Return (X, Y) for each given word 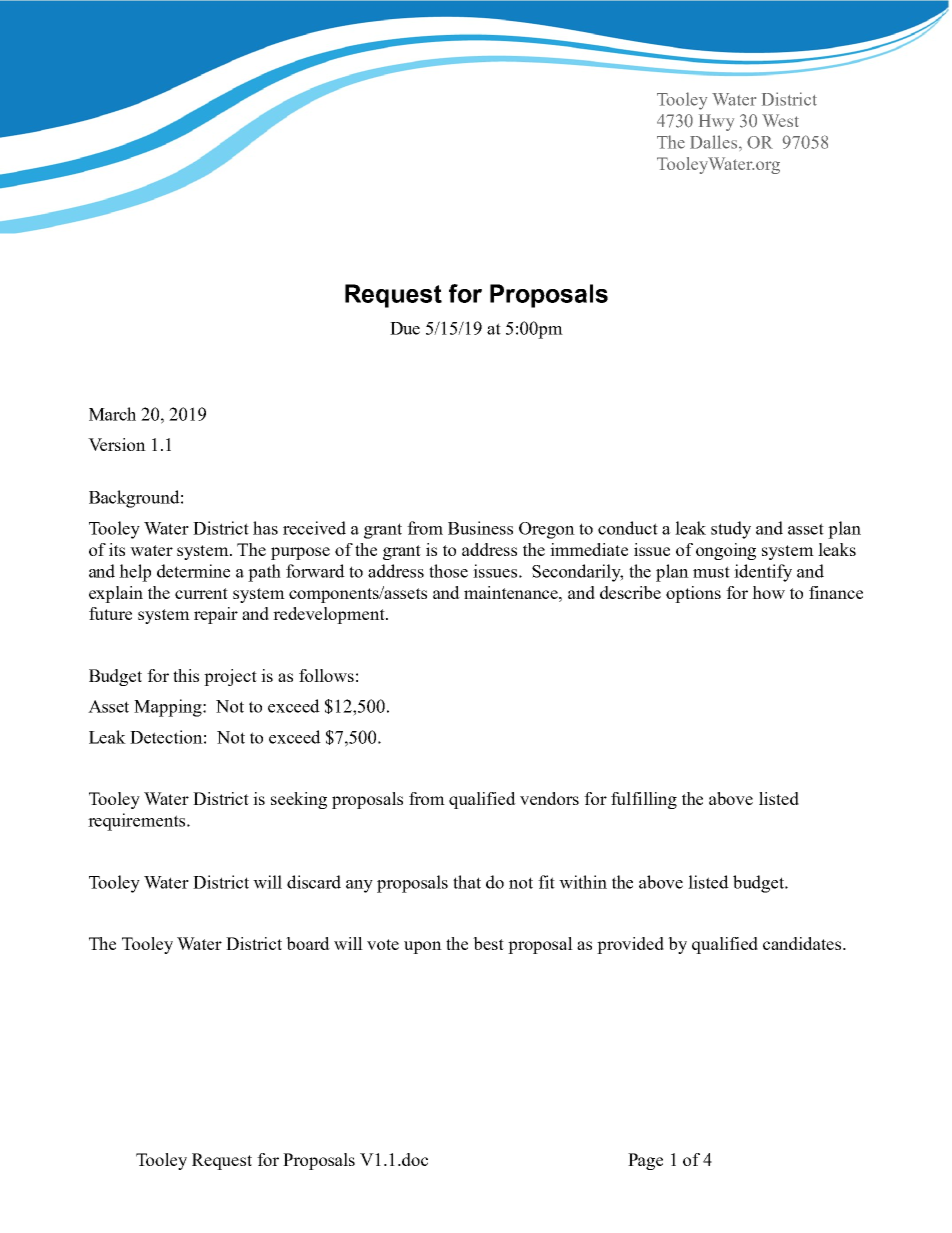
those (448, 571)
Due (405, 328)
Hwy (716, 122)
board (308, 943)
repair (216, 615)
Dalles (715, 142)
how (768, 592)
